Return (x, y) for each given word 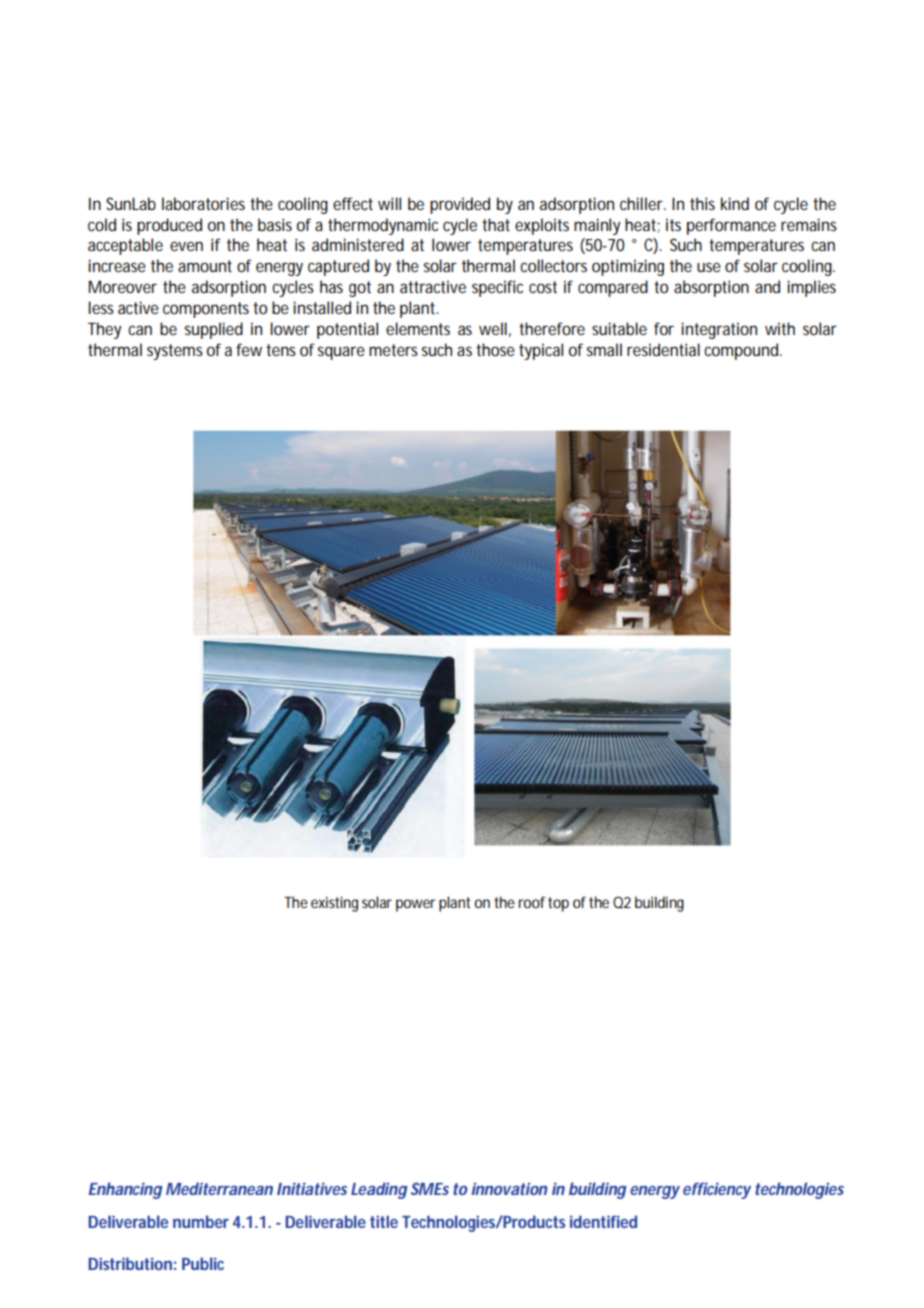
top (558, 904)
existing (334, 904)
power (415, 905)
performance (731, 226)
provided (460, 205)
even (186, 246)
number (201, 1221)
